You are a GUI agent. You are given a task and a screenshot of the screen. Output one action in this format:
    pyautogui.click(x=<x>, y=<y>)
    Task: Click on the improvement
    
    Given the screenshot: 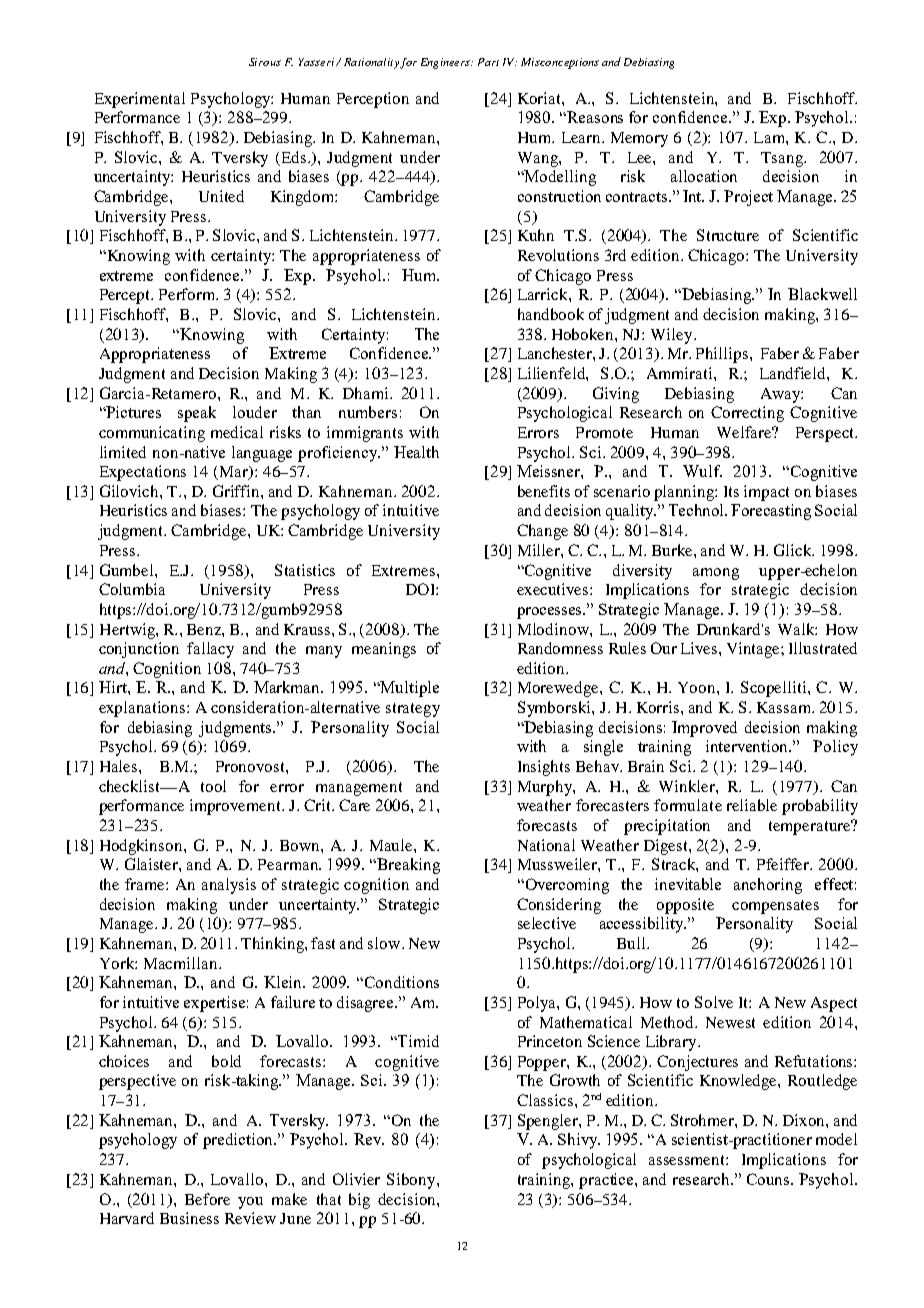 What is the action you would take?
    pyautogui.click(x=236, y=807)
